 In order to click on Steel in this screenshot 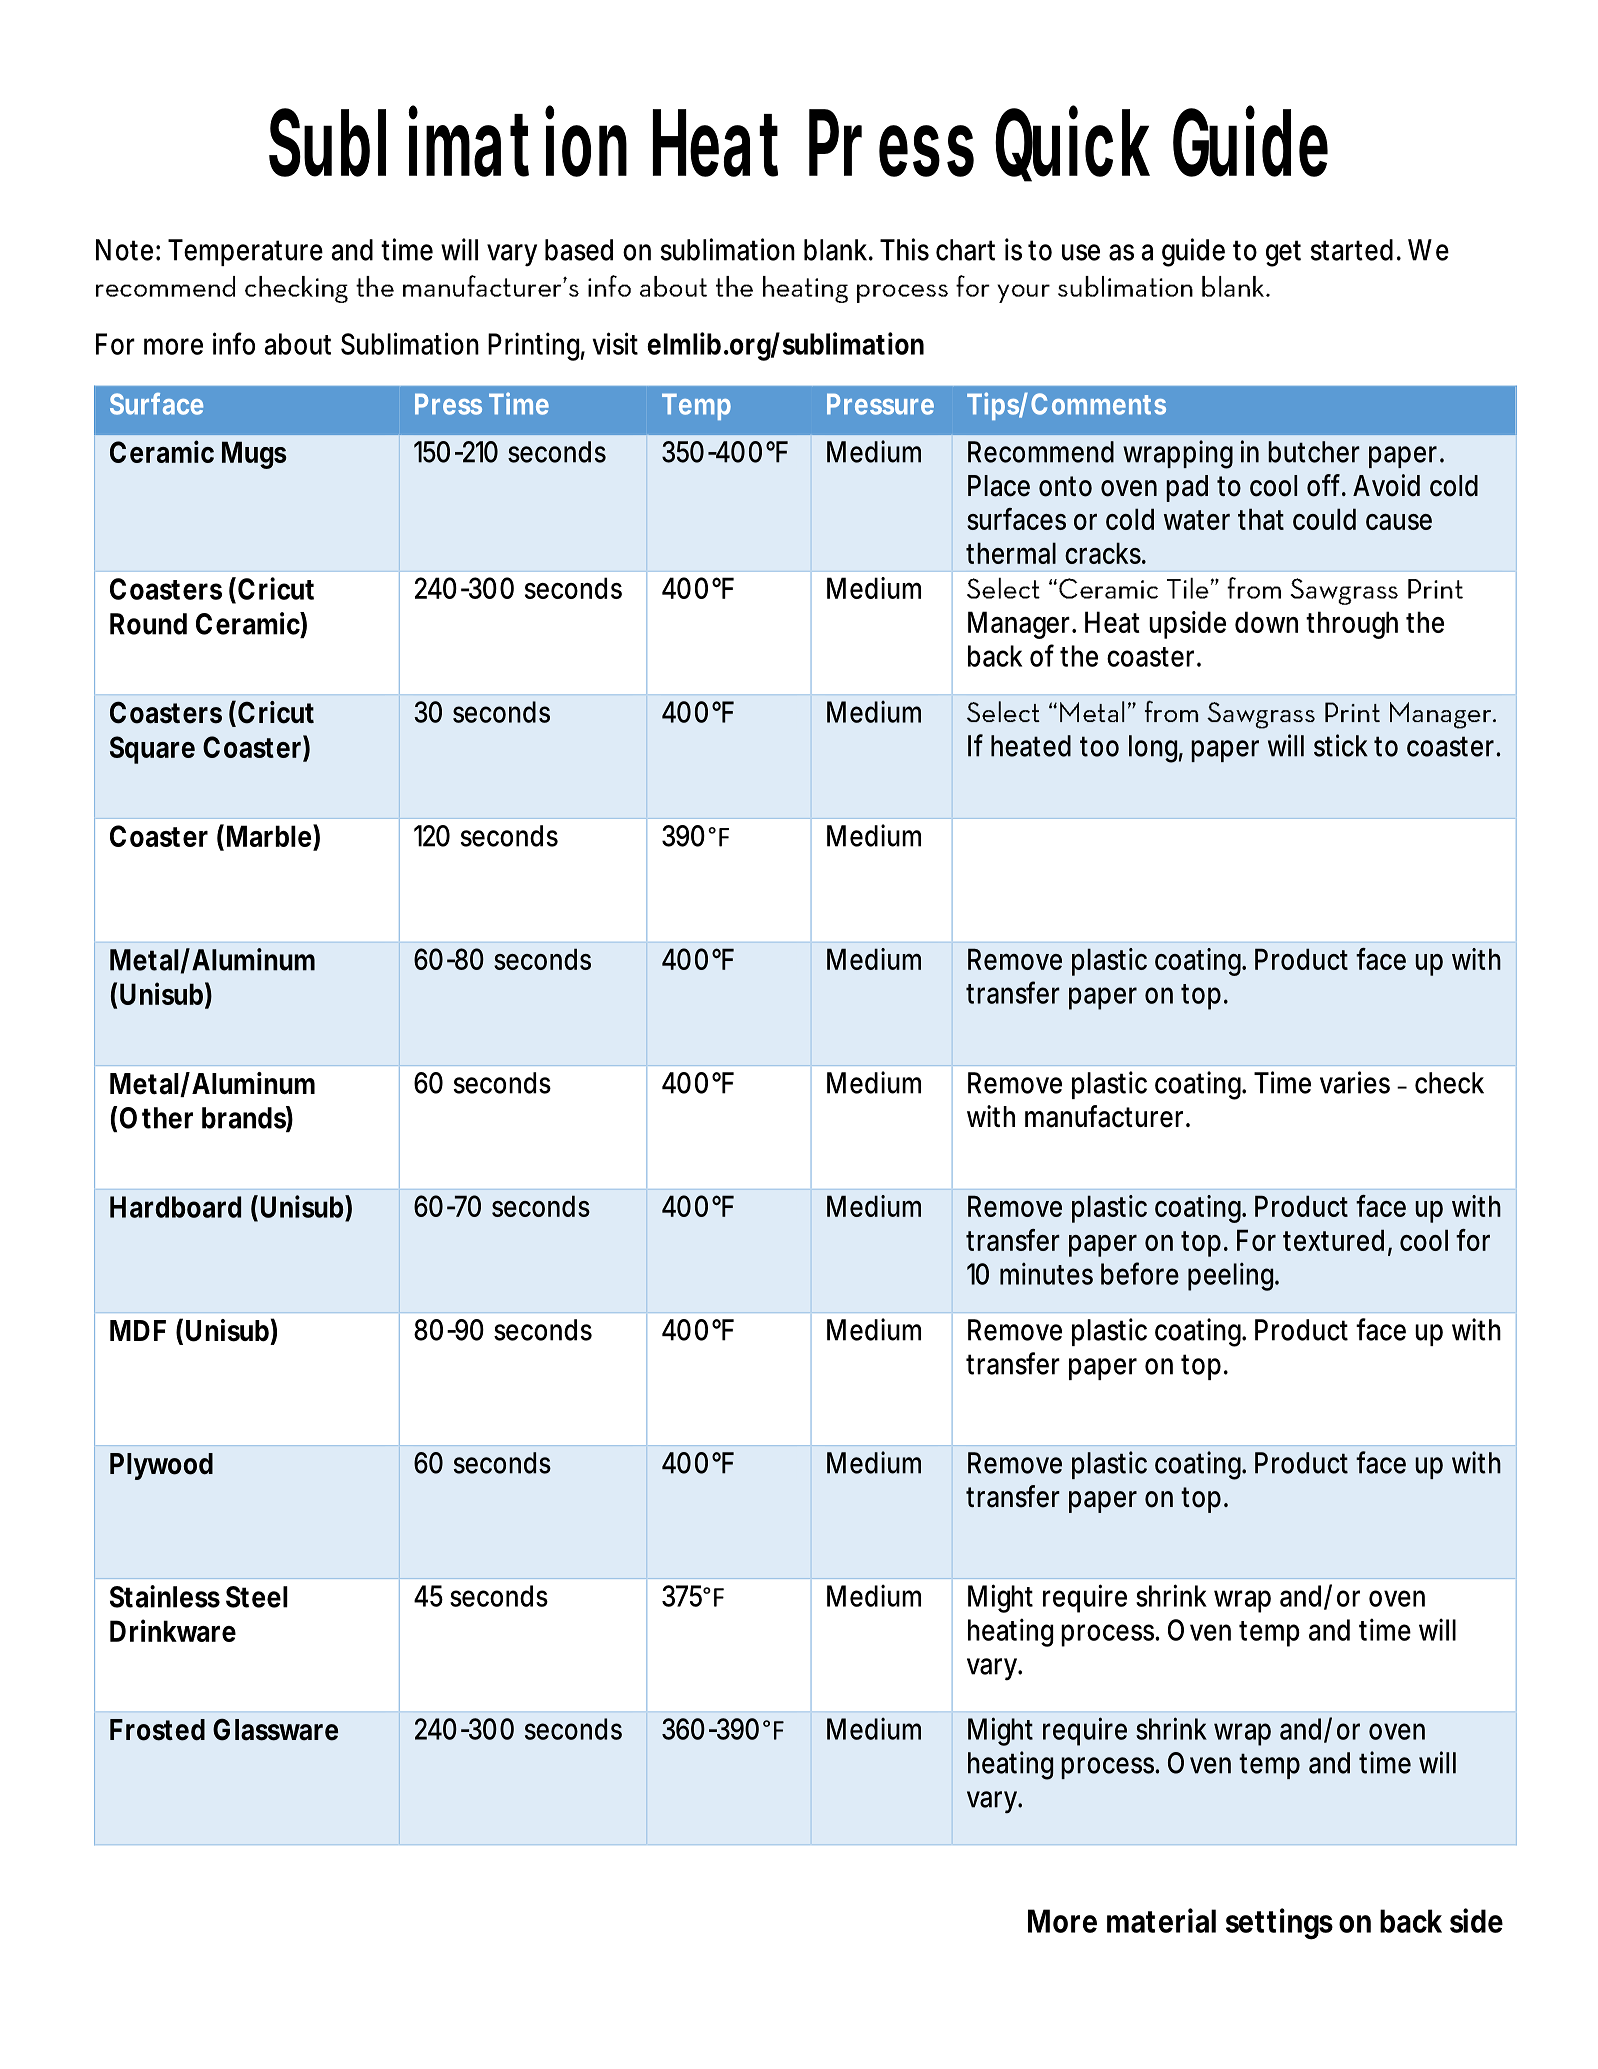, I will do `click(257, 1597)`.
